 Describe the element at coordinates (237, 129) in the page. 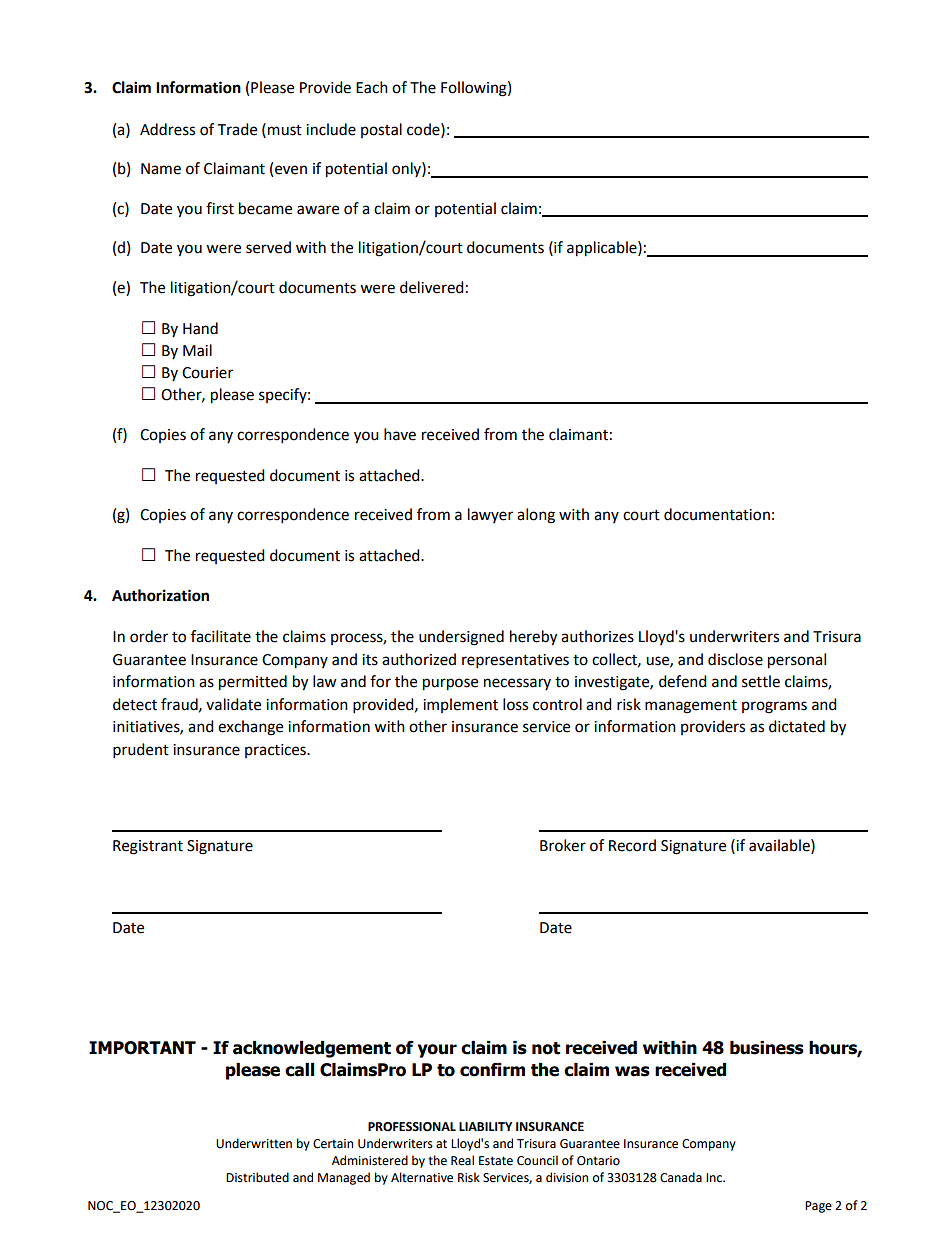

I see `Trade` at that location.
